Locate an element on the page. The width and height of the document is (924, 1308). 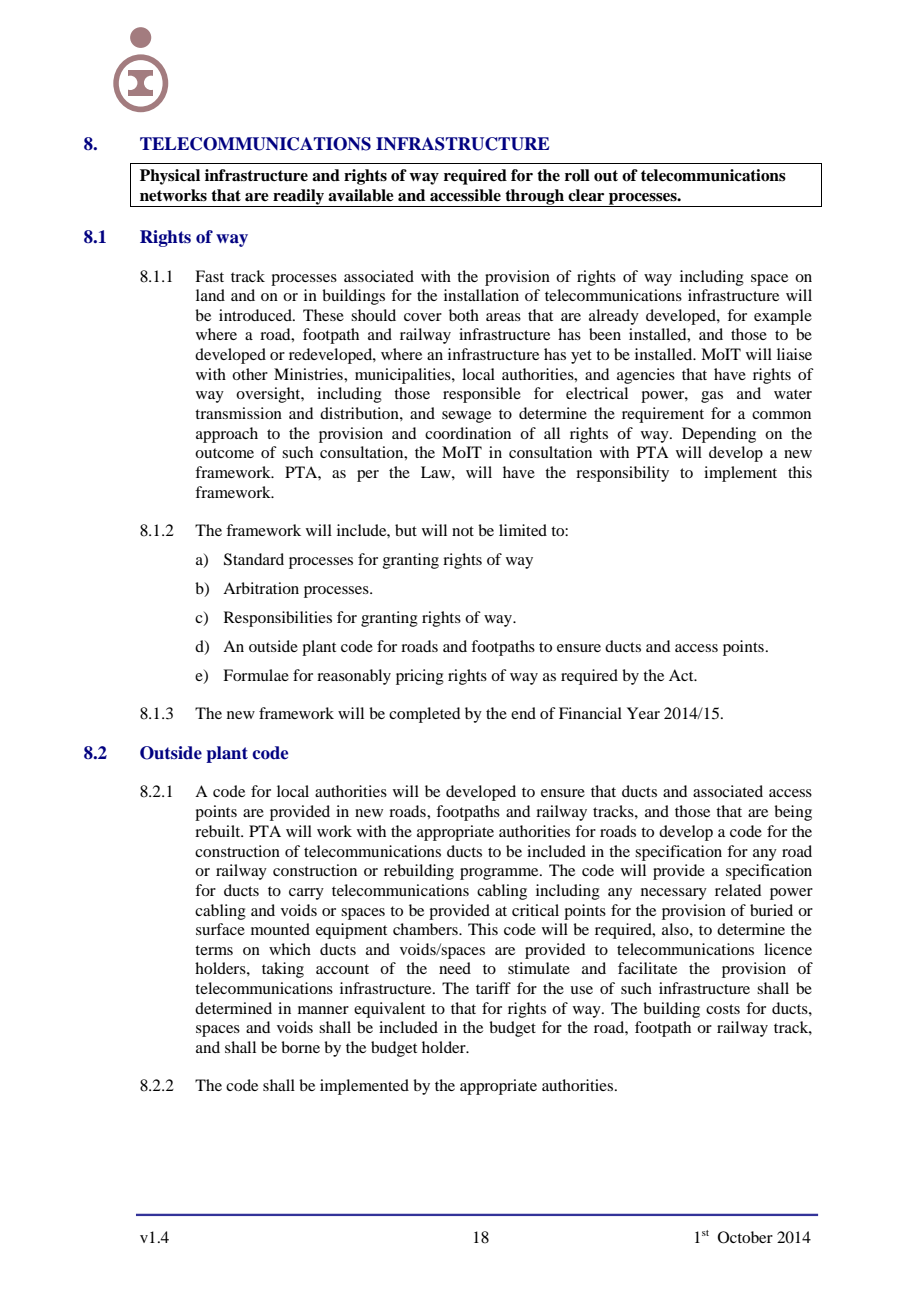
equivalent is located at coordinates (389, 1010).
